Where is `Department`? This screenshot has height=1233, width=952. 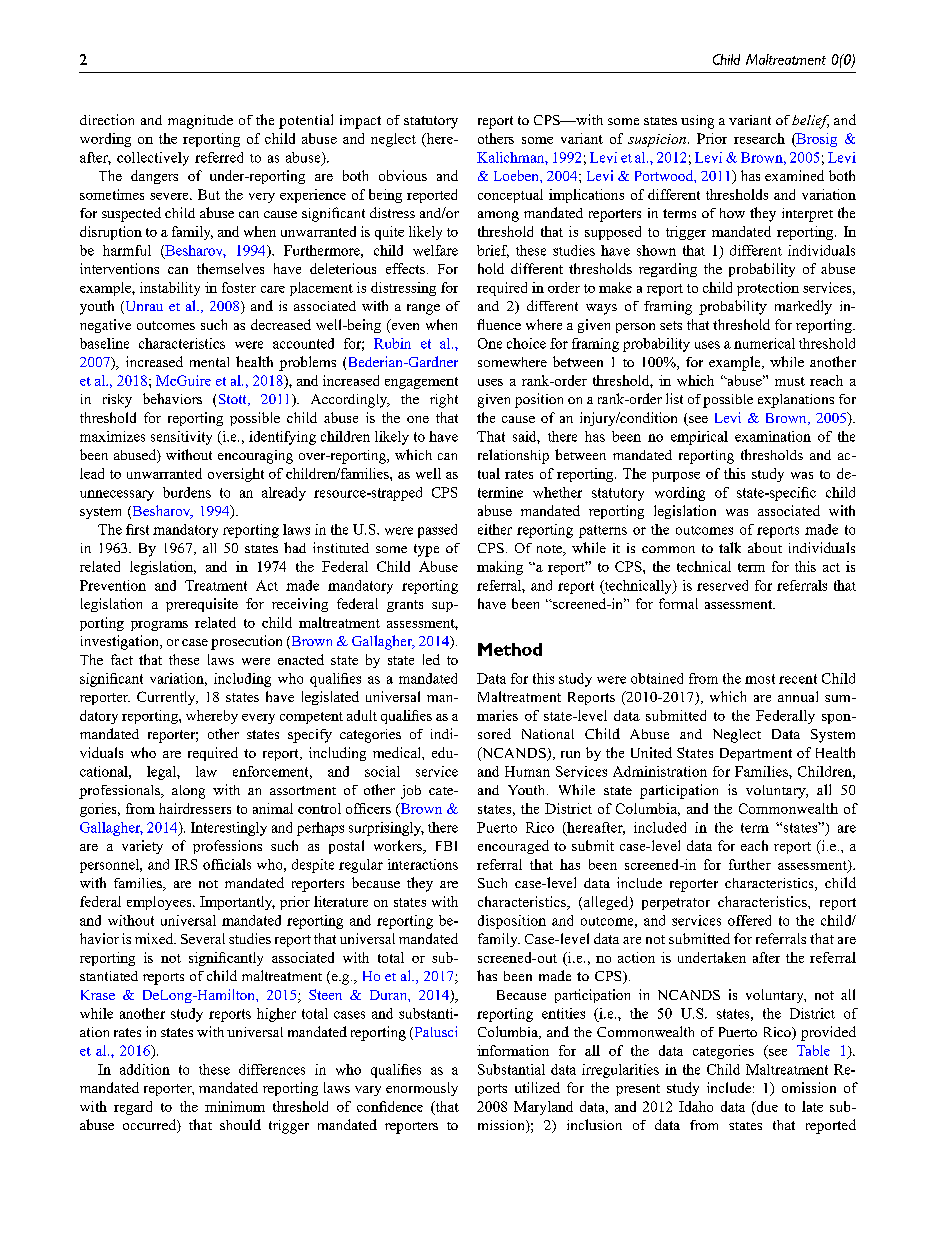 Department is located at coordinates (756, 754).
